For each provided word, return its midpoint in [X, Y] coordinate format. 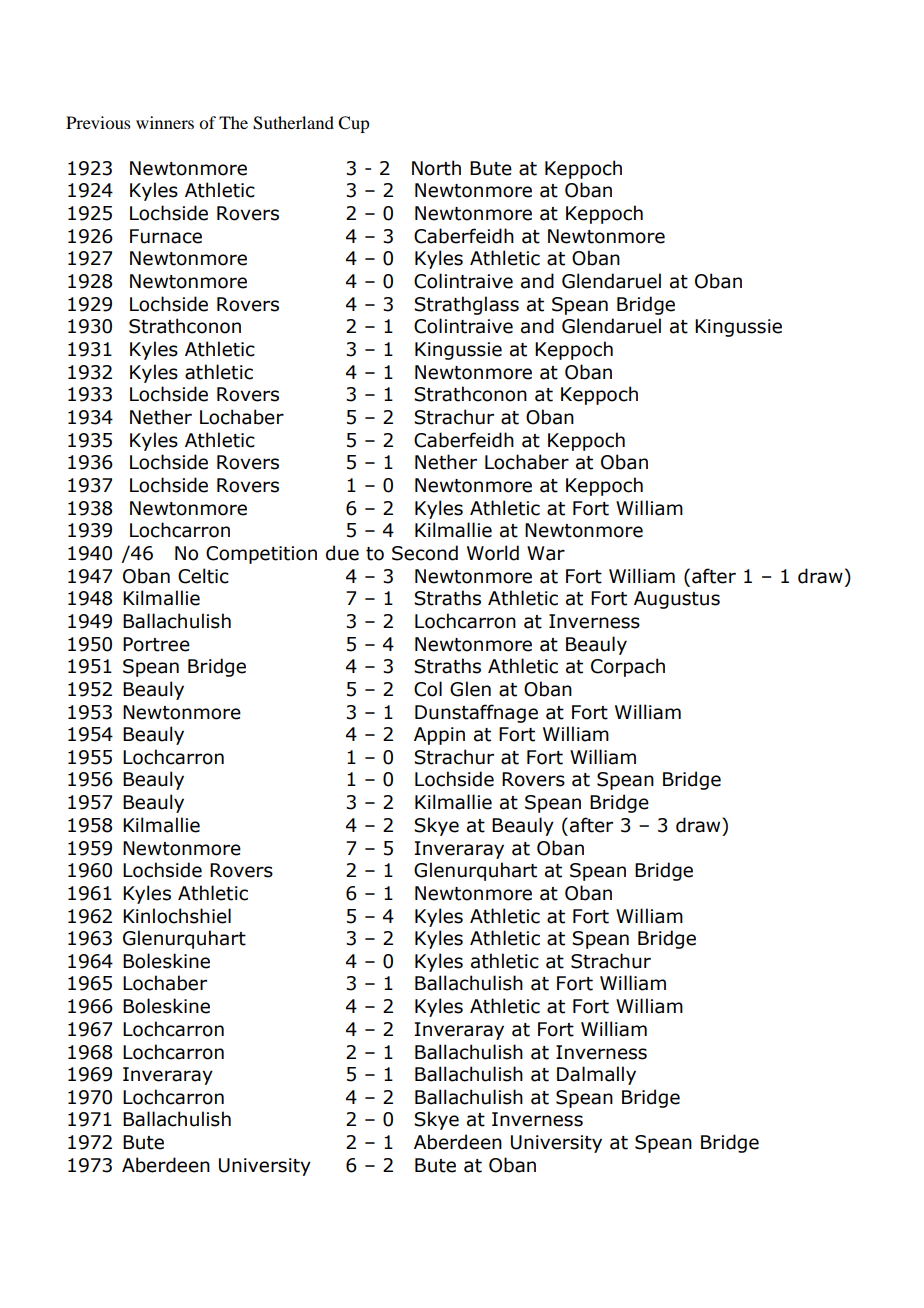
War [546, 553]
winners [165, 122]
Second [425, 553]
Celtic [203, 576]
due [342, 553]
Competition [261, 555]
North [436, 168]
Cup [353, 124]
